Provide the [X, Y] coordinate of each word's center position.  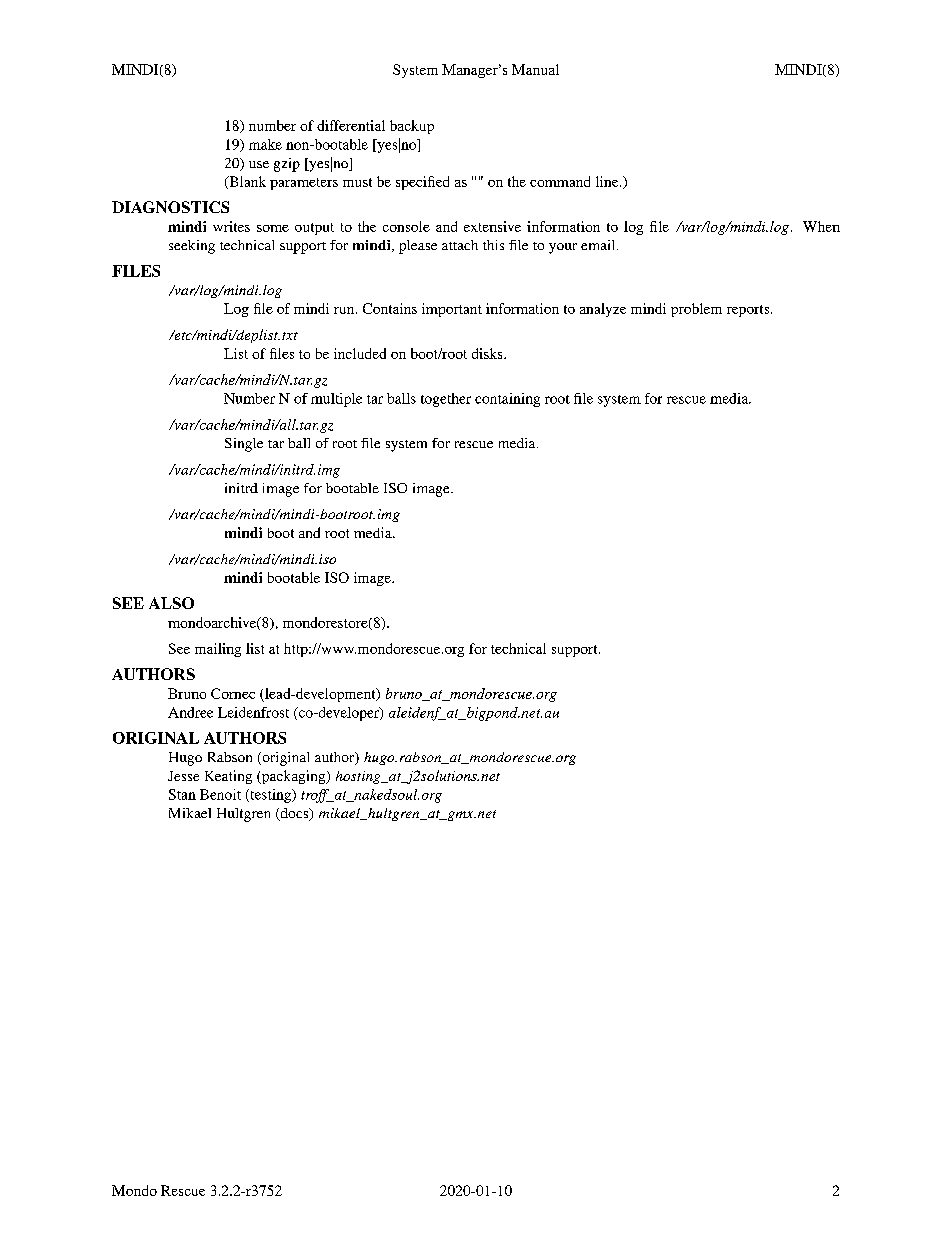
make [265, 144]
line [608, 181]
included [360, 353]
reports [749, 311]
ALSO [171, 603]
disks [488, 353]
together [446, 400]
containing [507, 400]
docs [294, 814]
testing [271, 796]
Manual [535, 69]
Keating [228, 777]
